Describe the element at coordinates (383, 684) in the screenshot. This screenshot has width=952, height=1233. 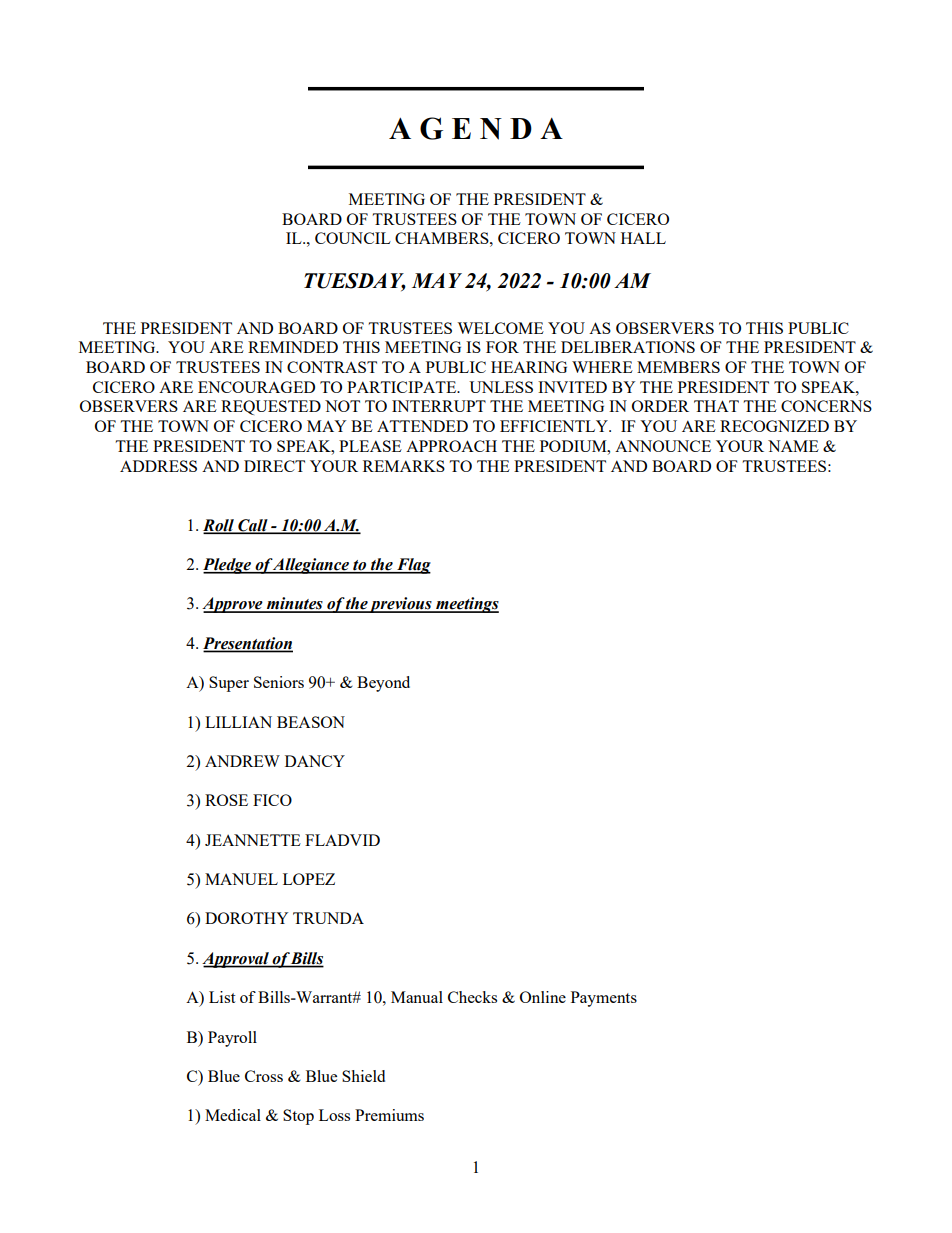
I see `Beyond` at that location.
